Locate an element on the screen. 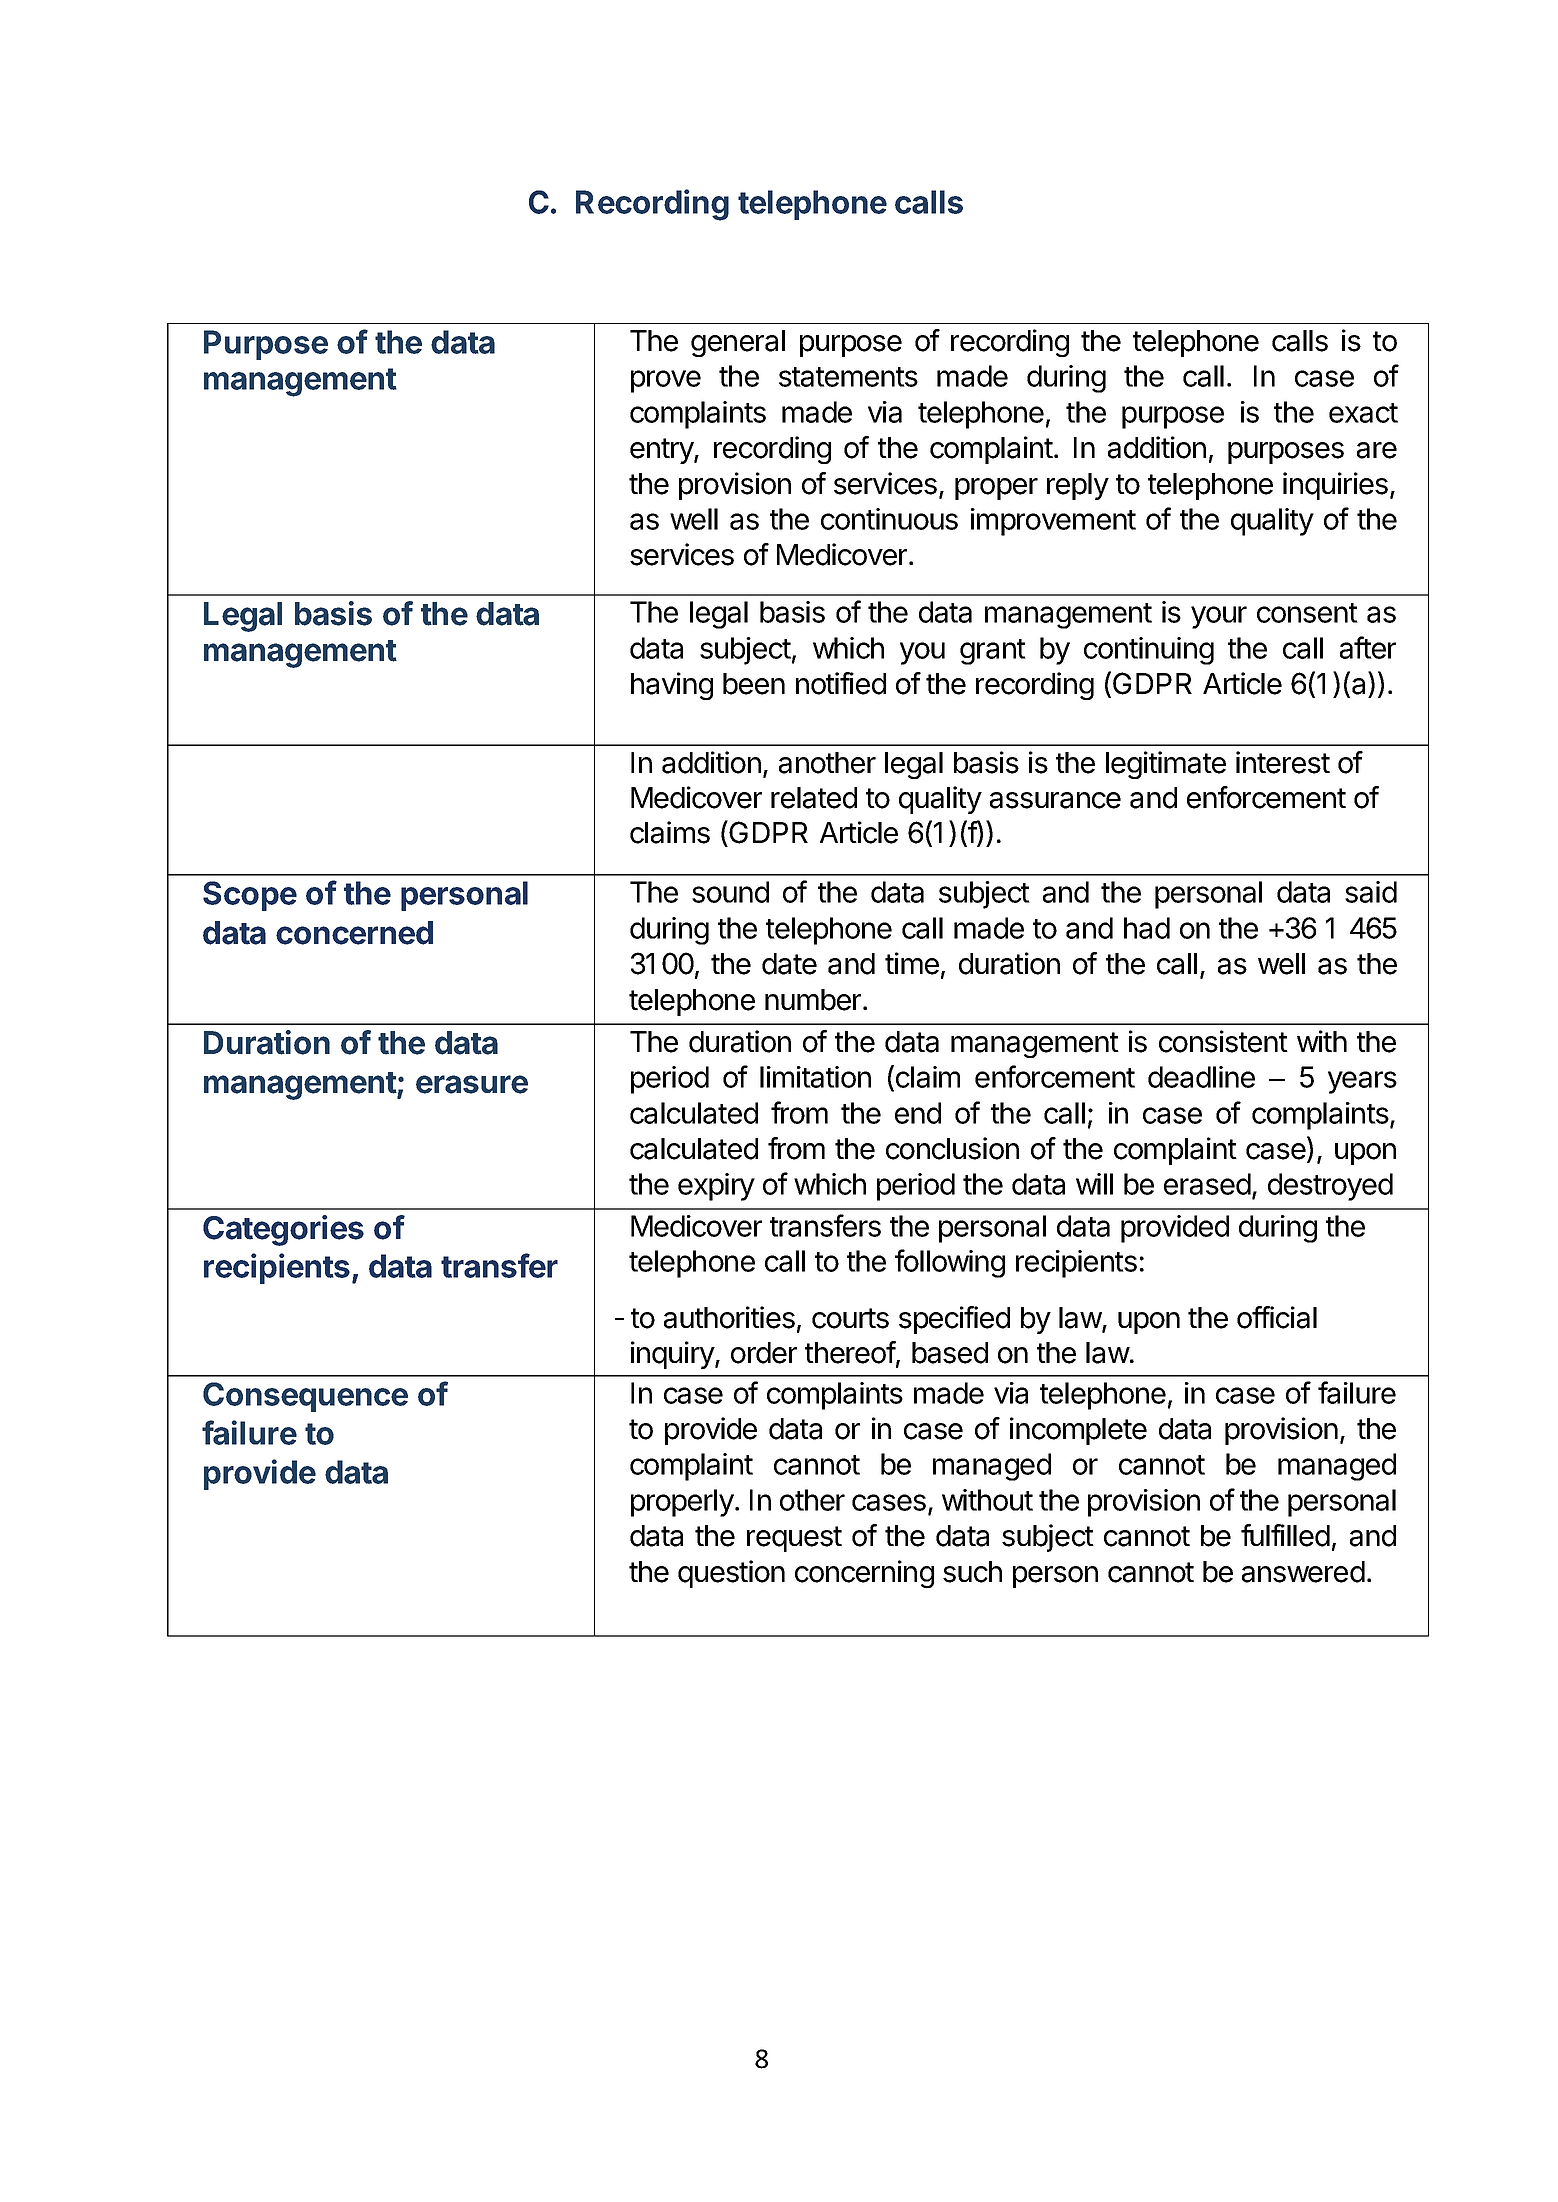 Image resolution: width=1558 pixels, height=2202 pixels. date is located at coordinates (789, 964).
